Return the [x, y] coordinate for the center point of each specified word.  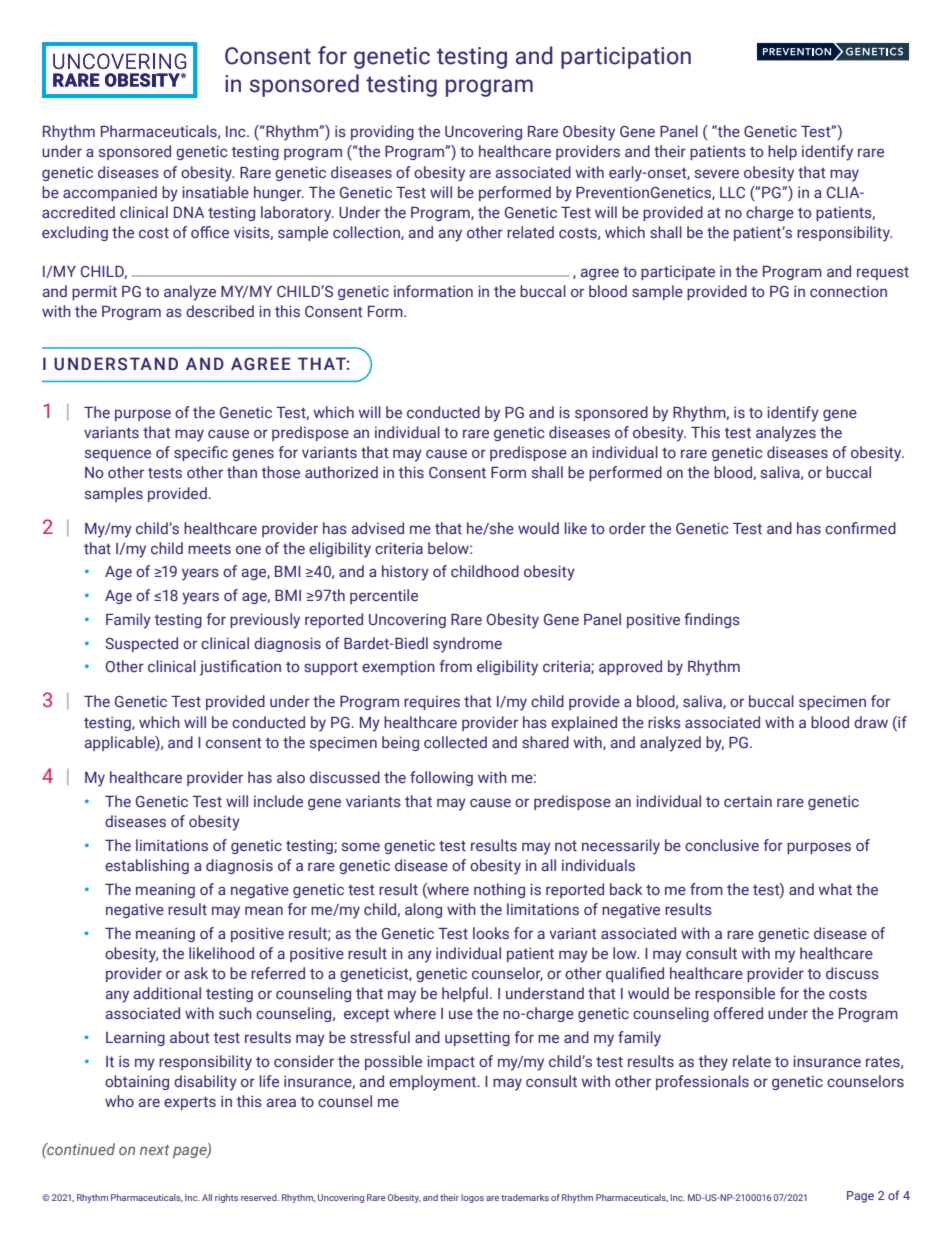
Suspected [141, 644]
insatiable [215, 192]
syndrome [467, 645]
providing [382, 132]
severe [717, 173]
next [154, 1150]
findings [712, 620]
